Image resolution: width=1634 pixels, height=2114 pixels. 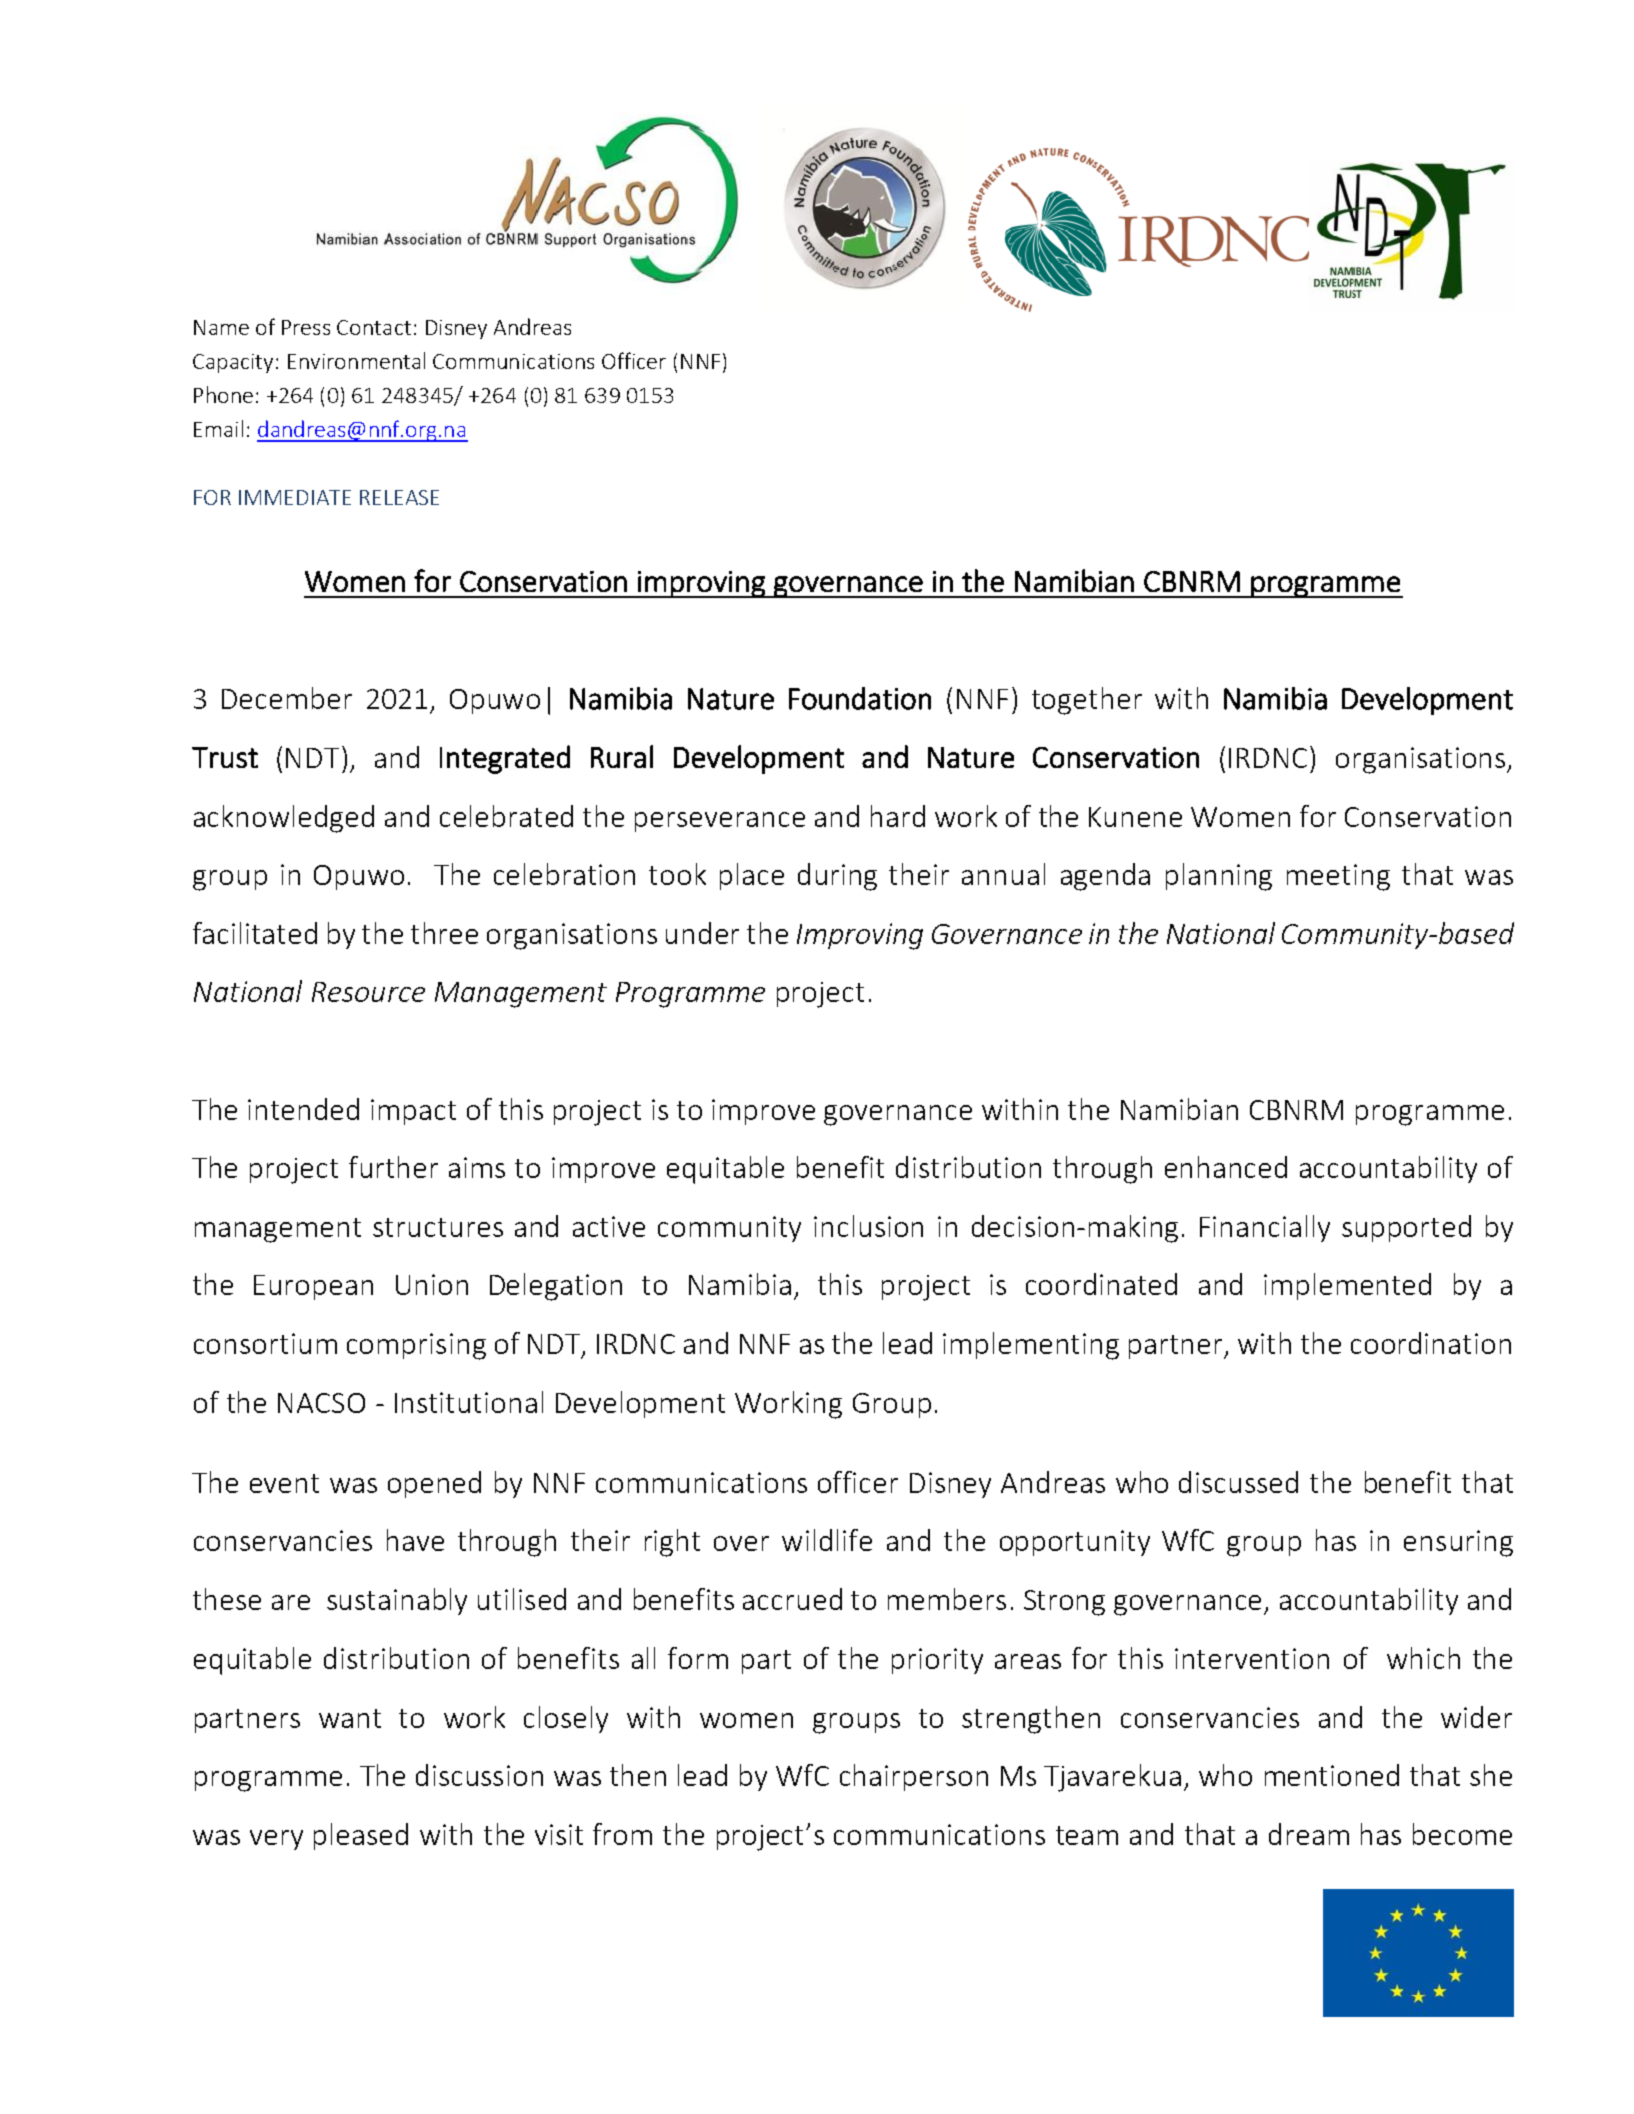 I want to click on impact, so click(x=413, y=1112).
